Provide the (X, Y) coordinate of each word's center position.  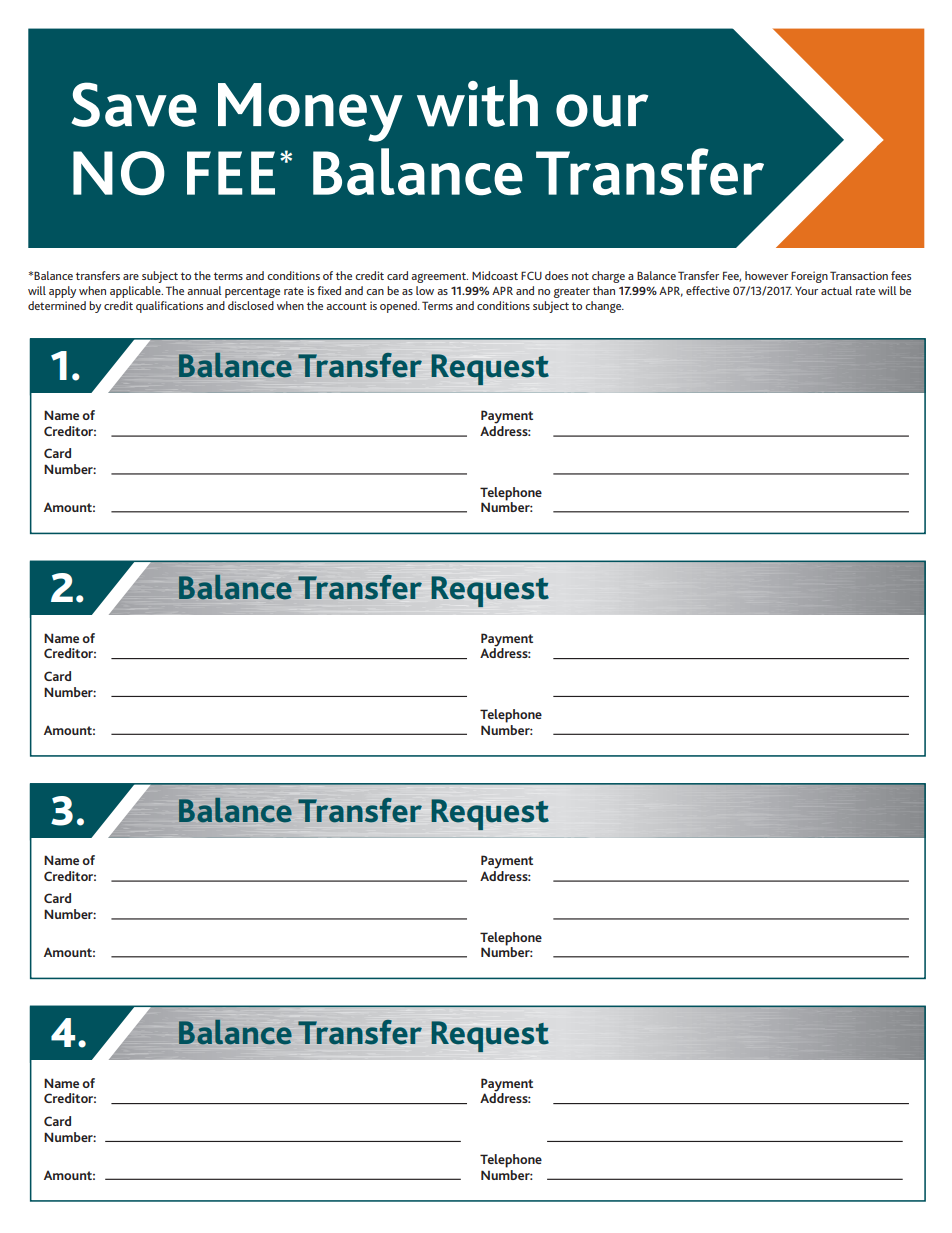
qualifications (169, 307)
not (580, 276)
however (766, 275)
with (477, 103)
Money (310, 112)
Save (134, 104)
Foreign (809, 277)
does (556, 275)
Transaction (859, 275)
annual (204, 290)
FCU (531, 275)
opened (399, 307)
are (131, 277)
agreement (439, 277)
